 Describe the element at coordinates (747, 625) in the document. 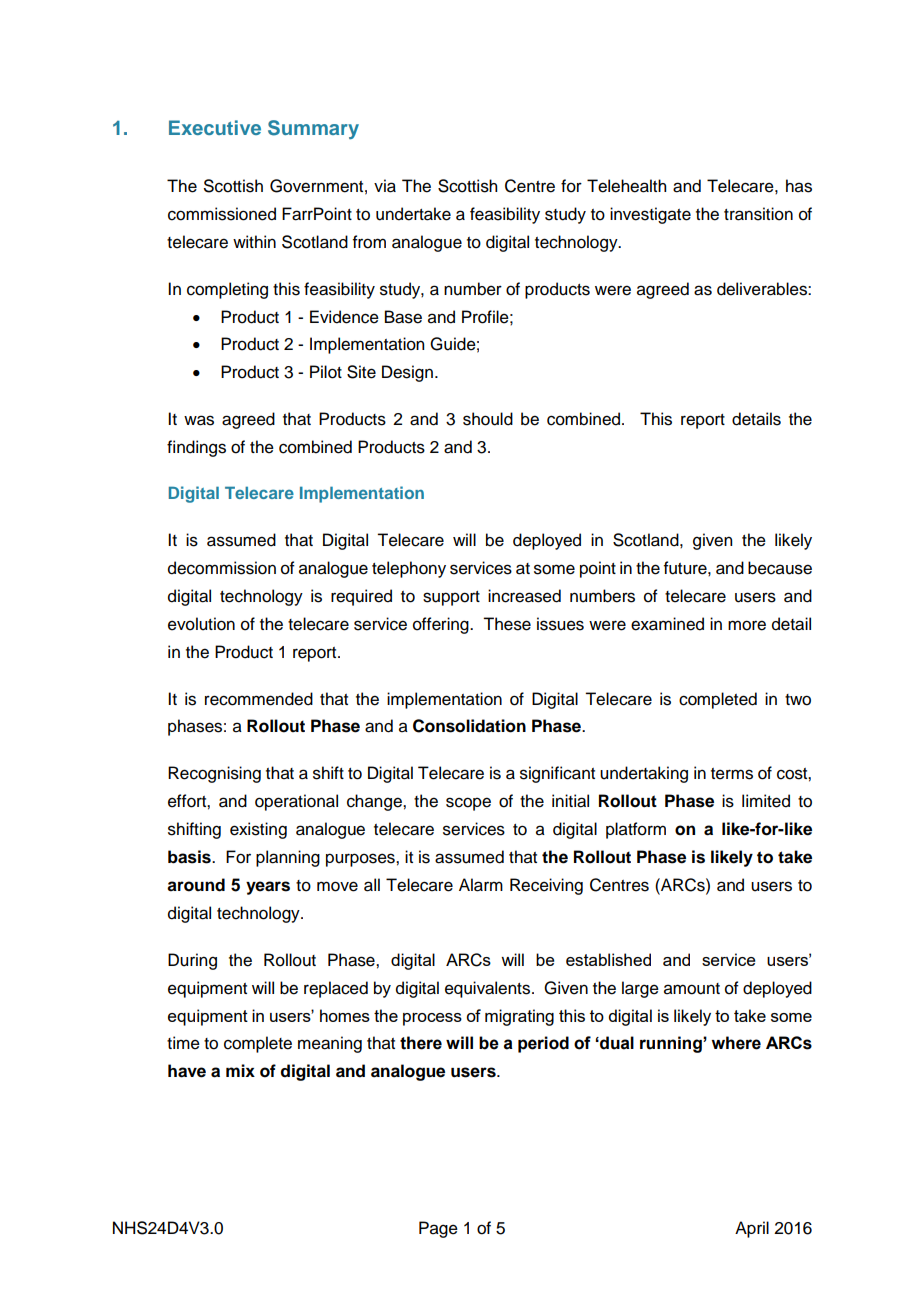

I see `more` at that location.
